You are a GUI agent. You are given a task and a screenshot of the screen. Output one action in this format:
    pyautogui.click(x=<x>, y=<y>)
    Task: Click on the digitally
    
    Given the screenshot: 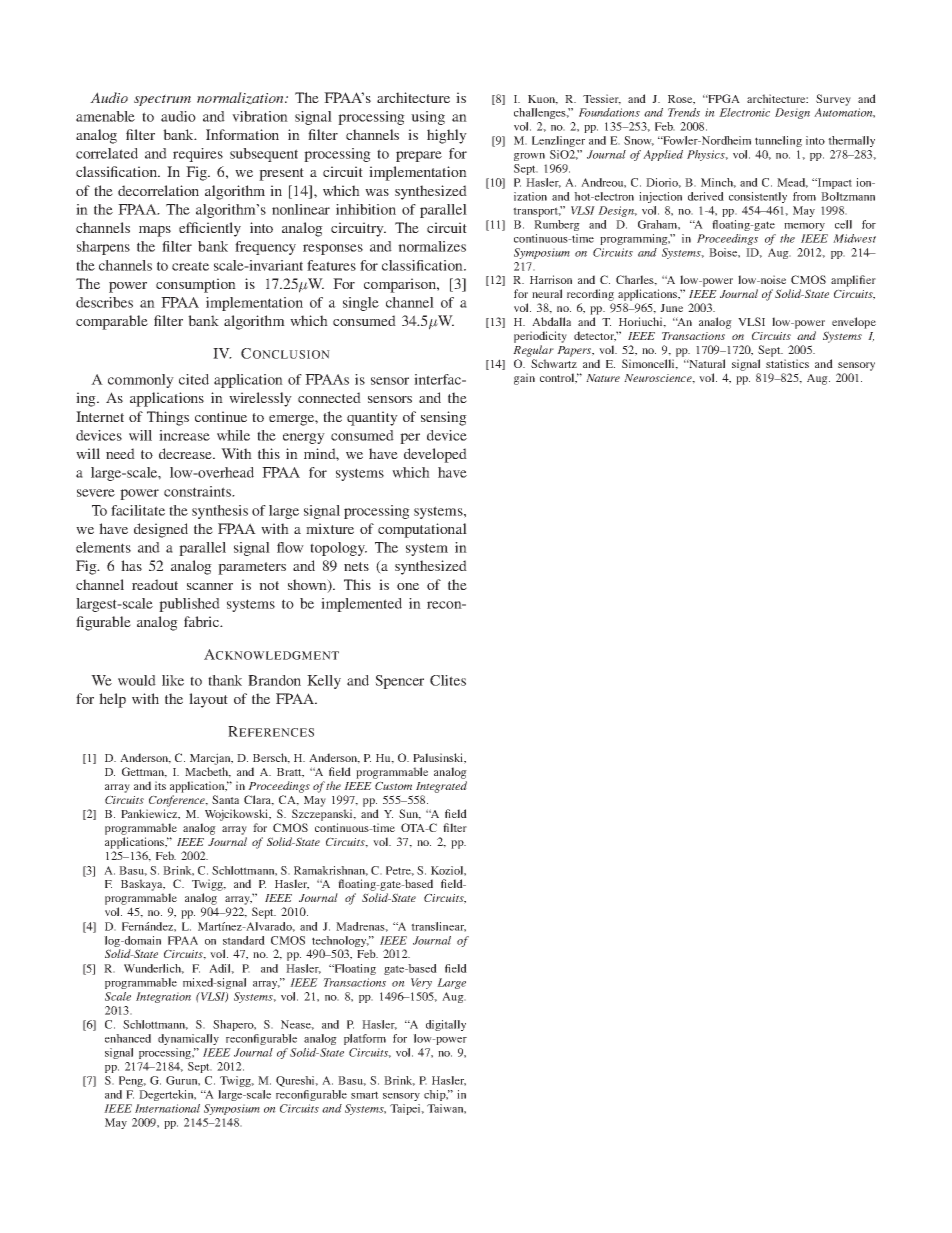 What is the action you would take?
    pyautogui.click(x=446, y=1025)
